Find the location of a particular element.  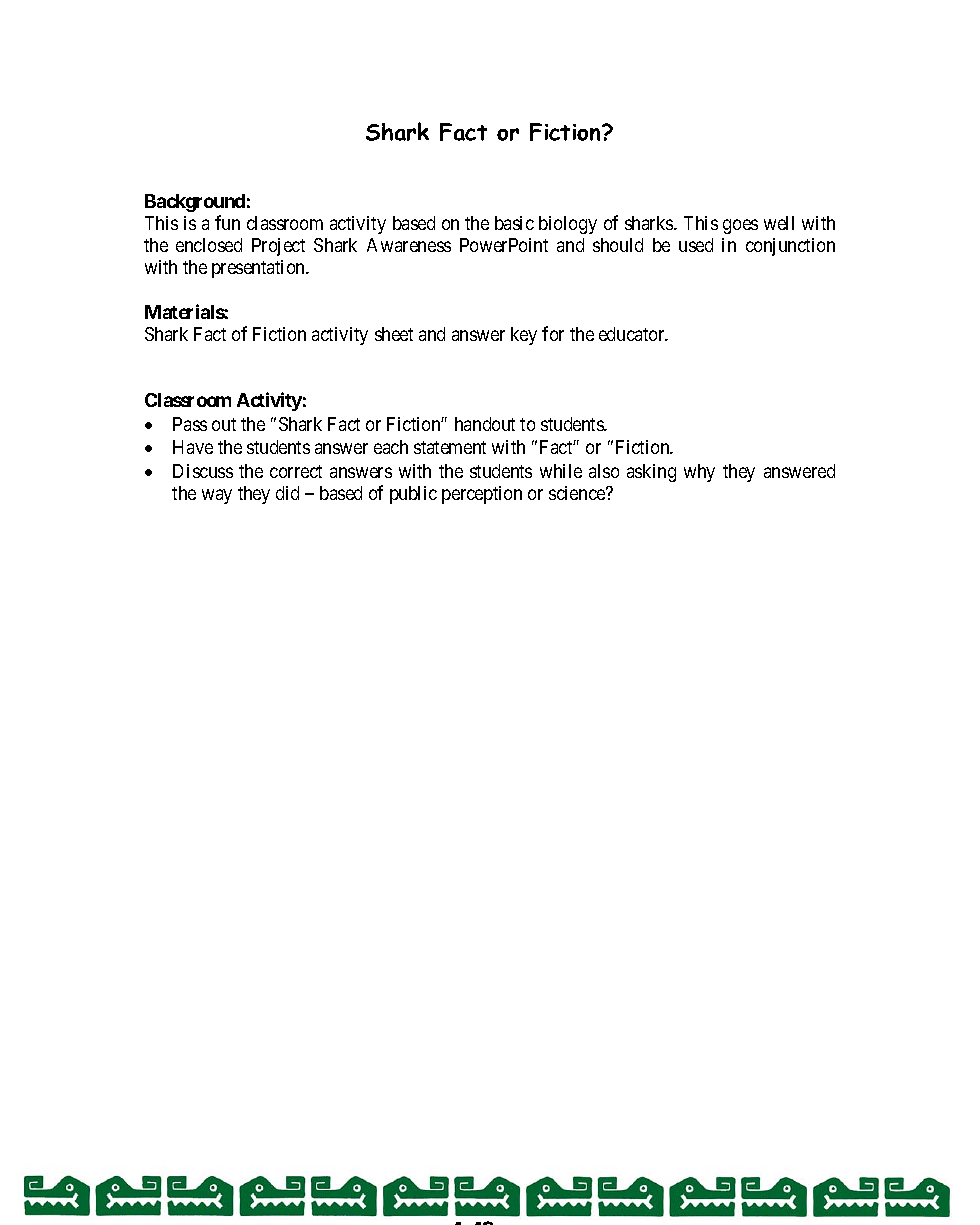

did is located at coordinates (287, 493).
